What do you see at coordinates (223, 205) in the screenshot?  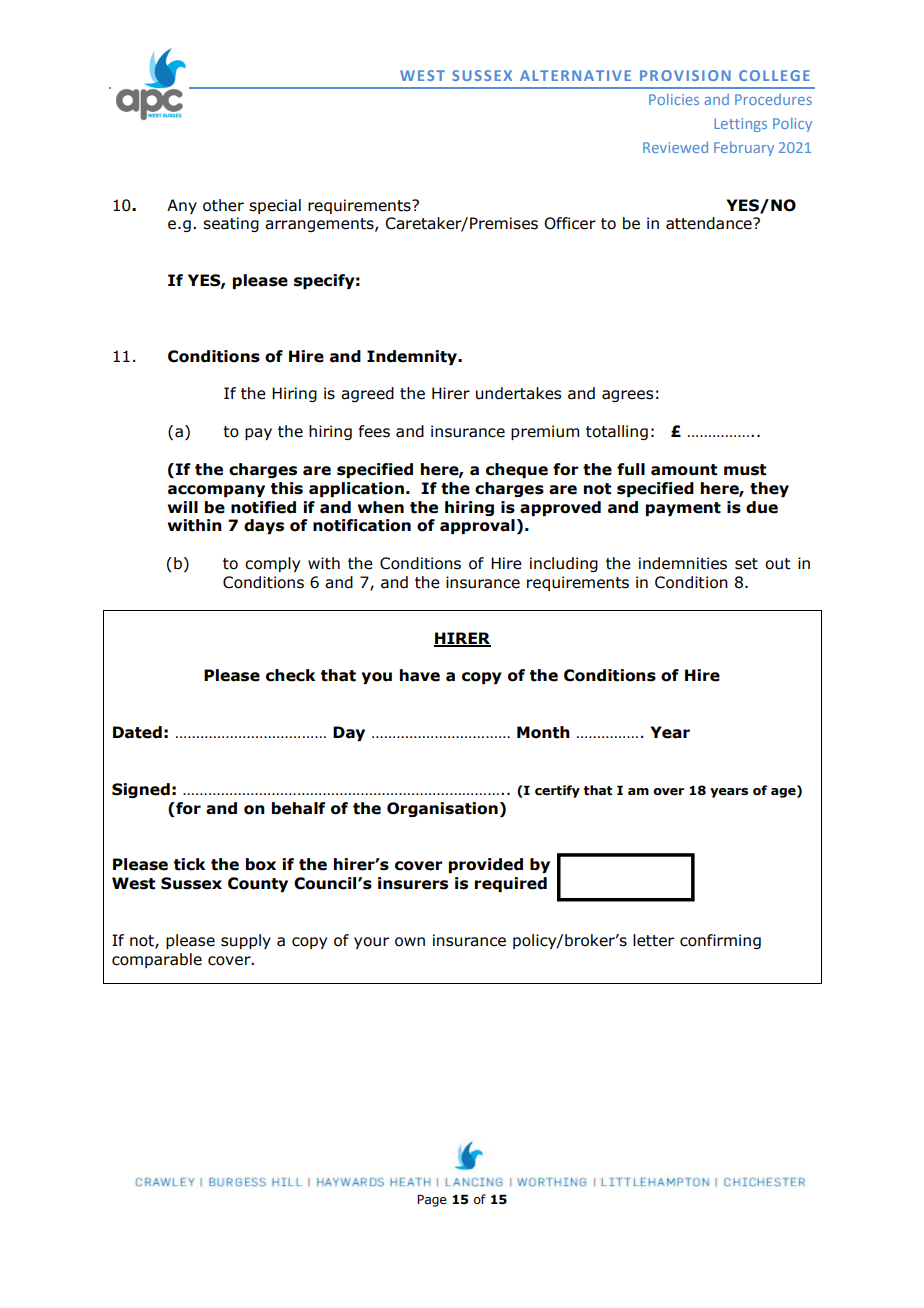 I see `other` at bounding box center [223, 205].
